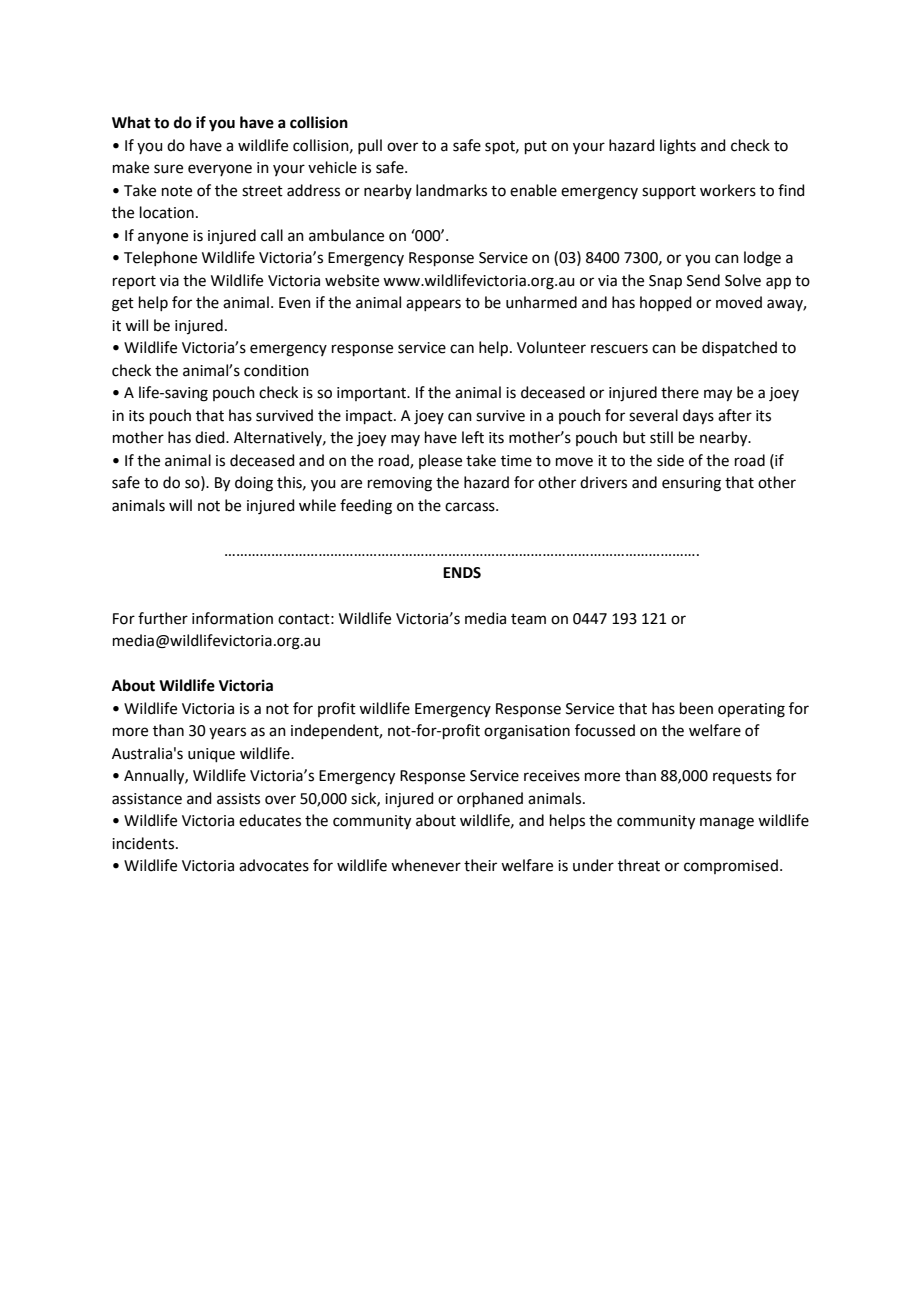 The height and width of the screenshot is (1308, 924). Describe the element at coordinates (220, 170) in the screenshot. I see `everyone` at that location.
